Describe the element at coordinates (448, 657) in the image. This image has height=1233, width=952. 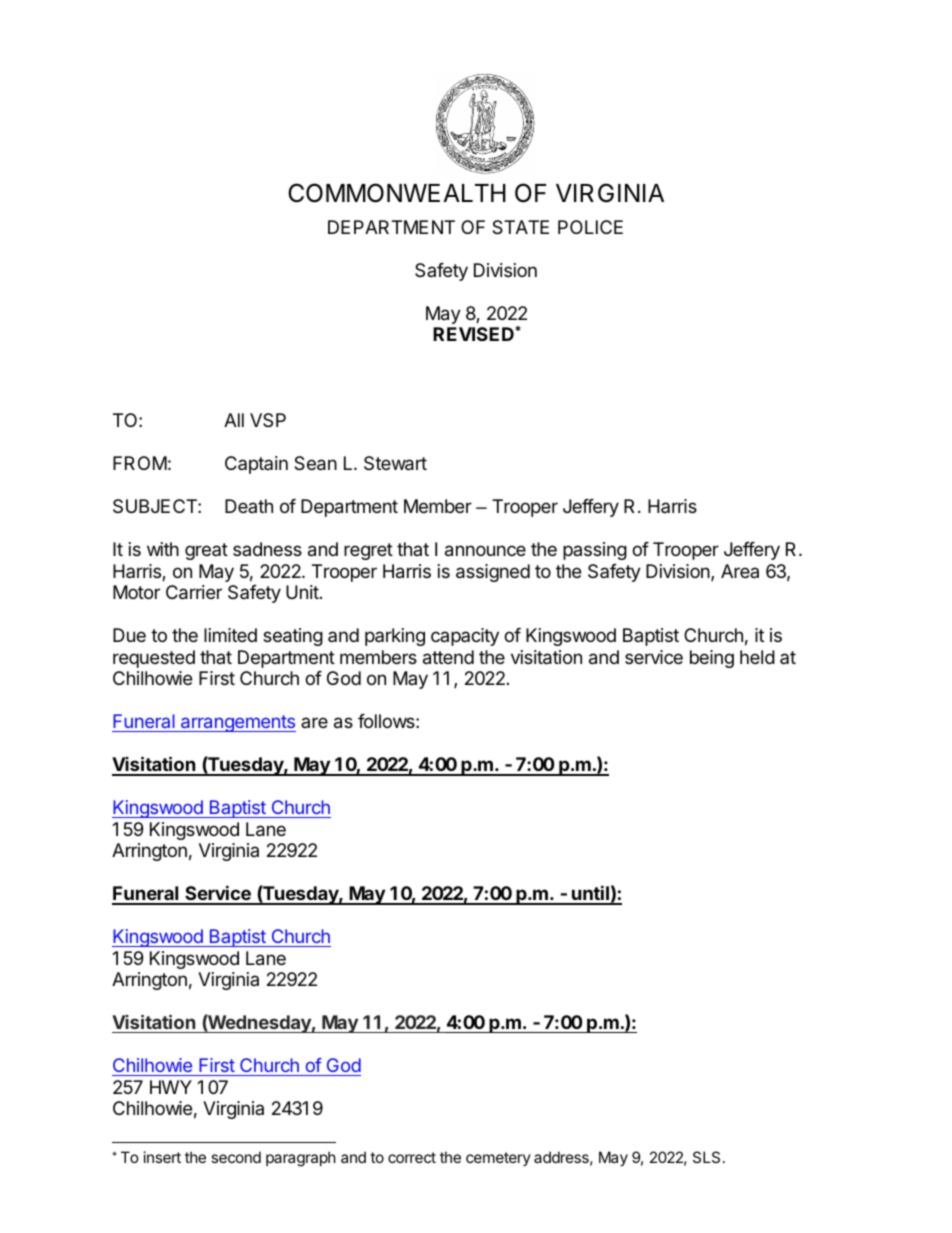
I see `attend` at that location.
